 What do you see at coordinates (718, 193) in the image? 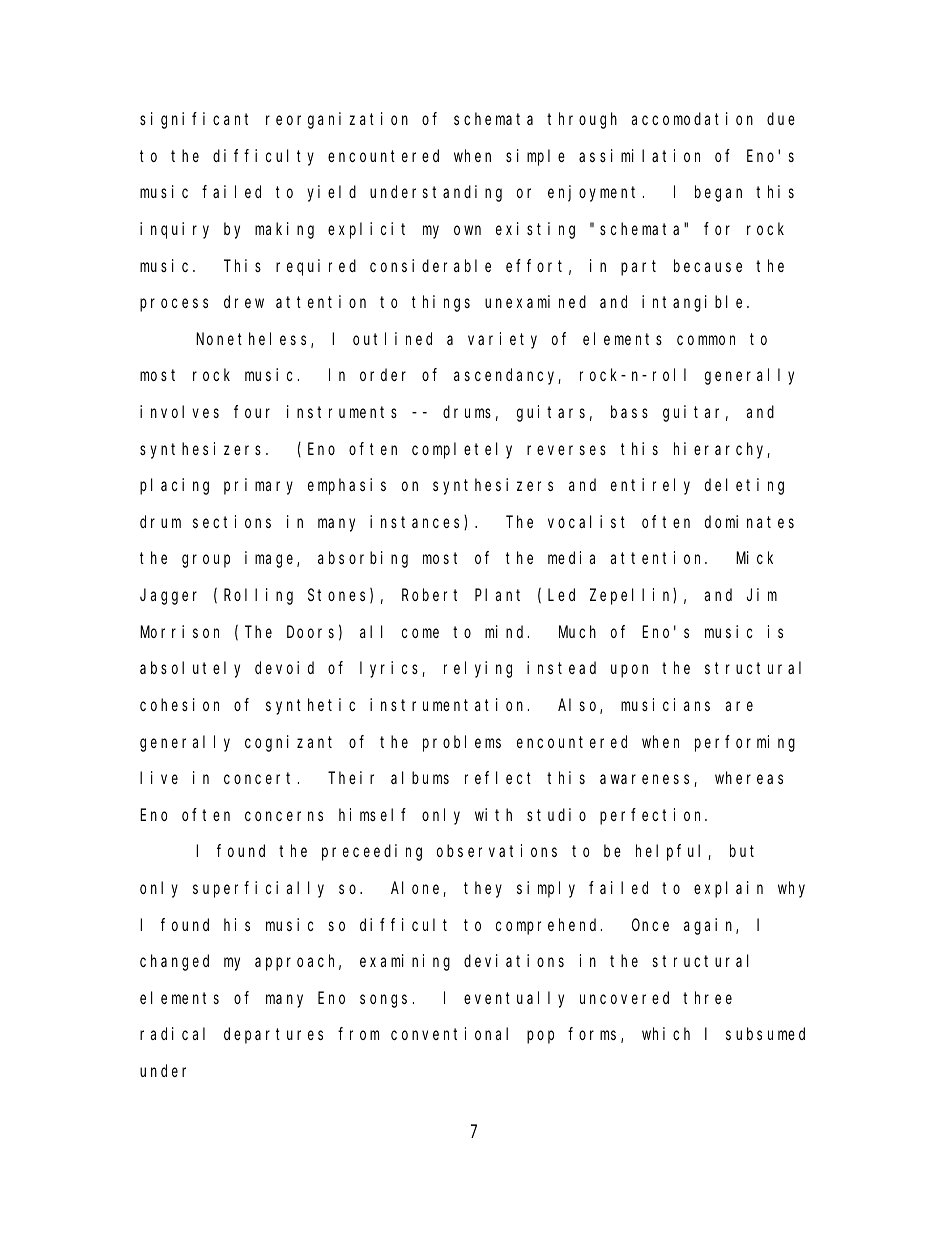
I see `began` at bounding box center [718, 193].
